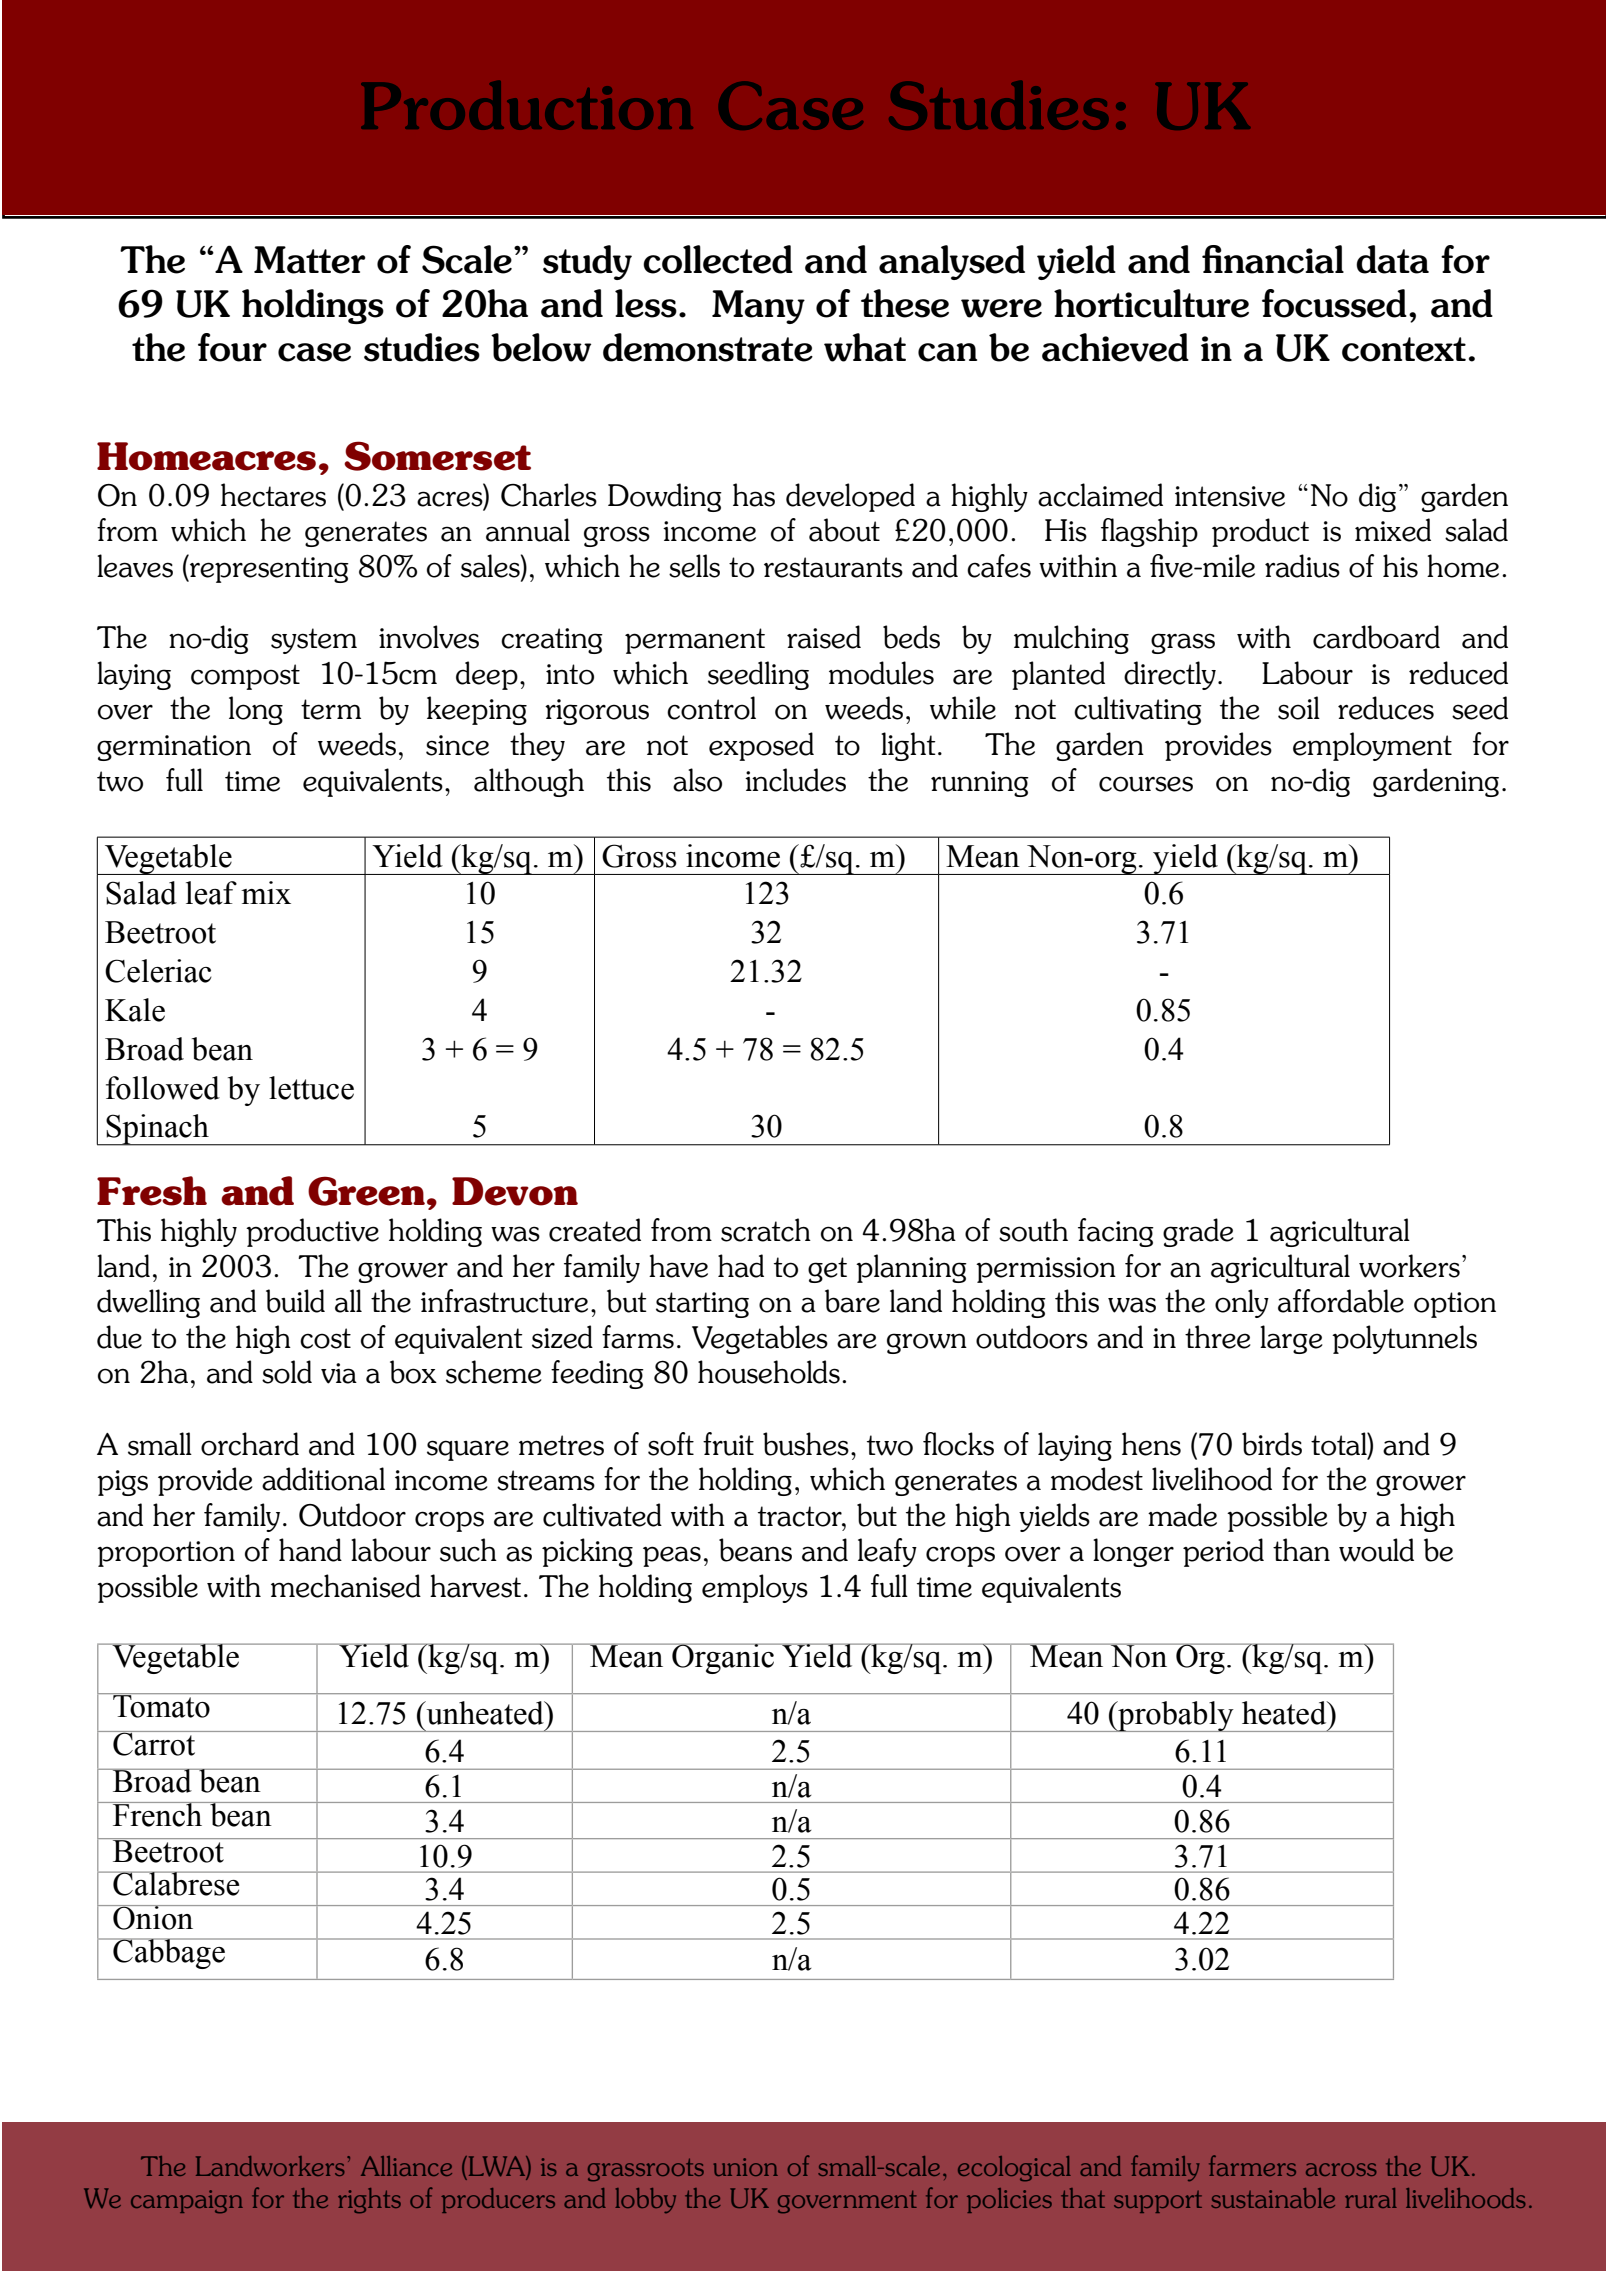  What do you see at coordinates (369, 2200) in the document?
I see `rights` at bounding box center [369, 2200].
